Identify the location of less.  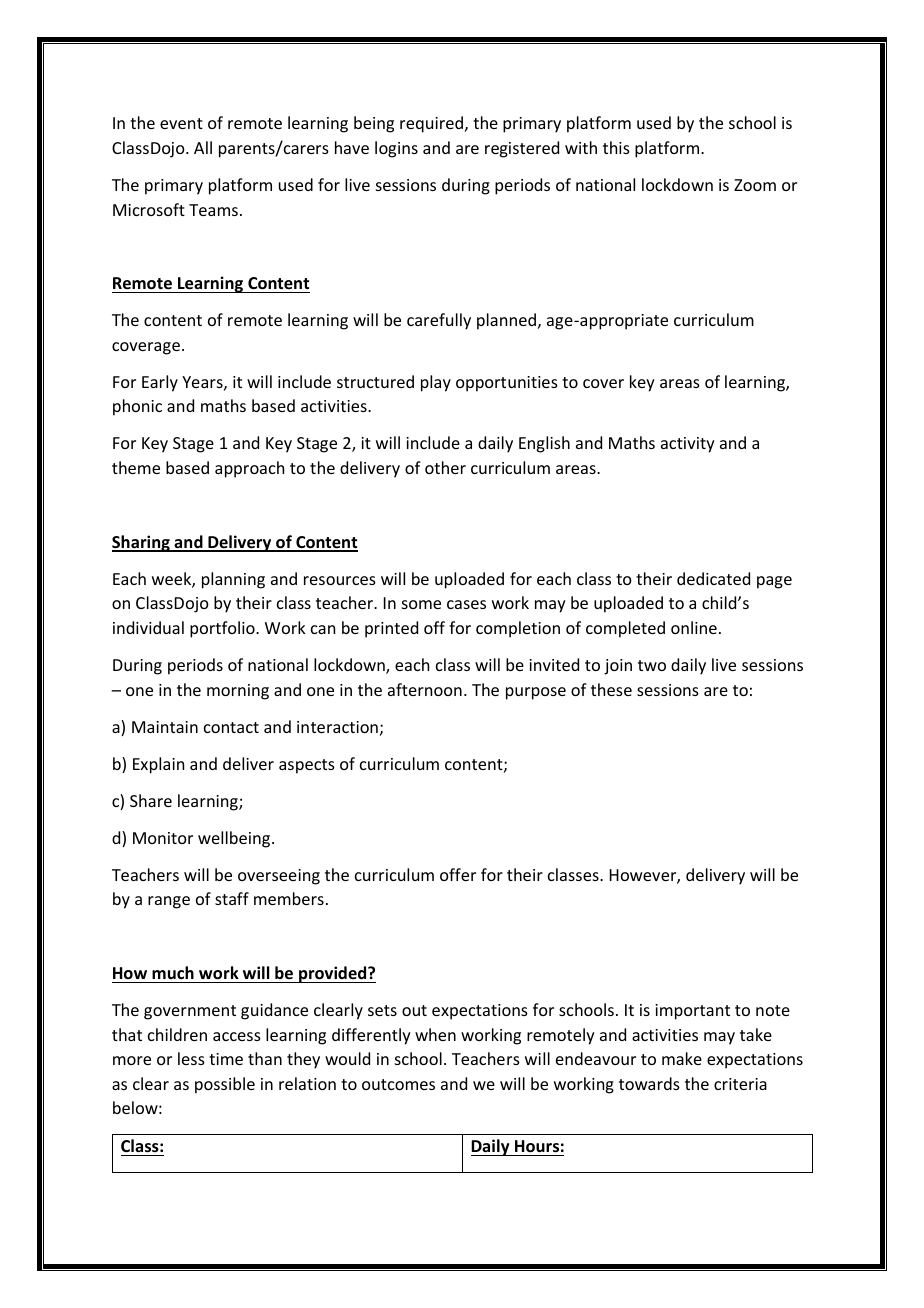
(191, 1058).
